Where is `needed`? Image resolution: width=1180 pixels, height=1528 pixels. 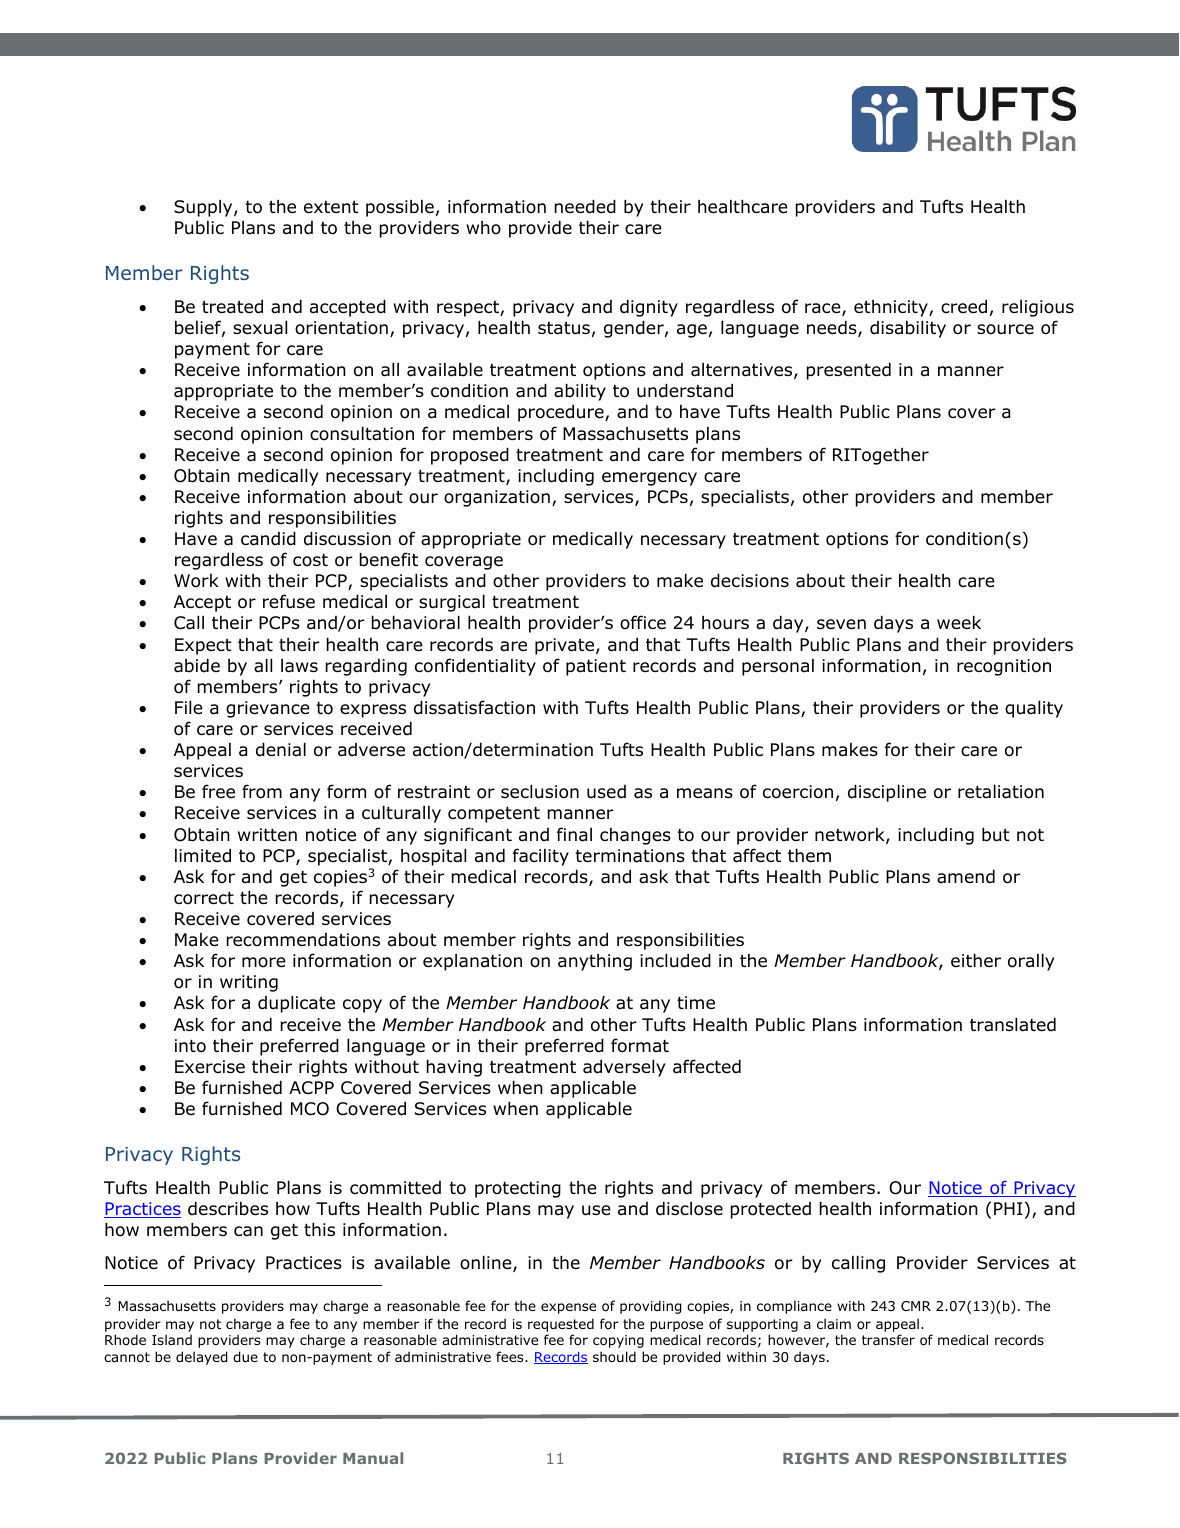 needed is located at coordinates (585, 206).
